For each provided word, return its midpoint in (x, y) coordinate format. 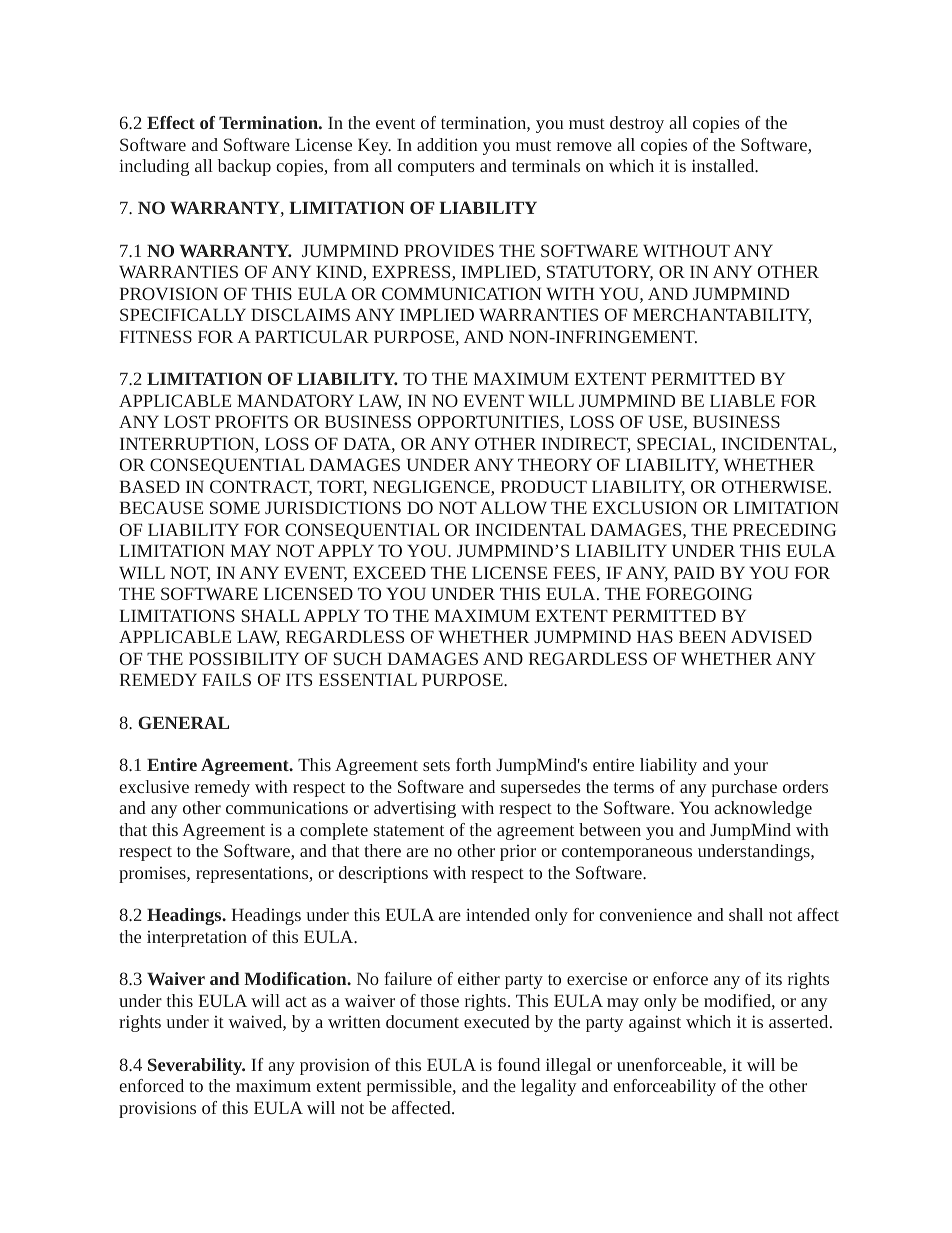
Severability (196, 1066)
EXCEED (389, 572)
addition (447, 144)
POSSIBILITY (244, 658)
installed (724, 165)
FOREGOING (699, 593)
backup (244, 167)
